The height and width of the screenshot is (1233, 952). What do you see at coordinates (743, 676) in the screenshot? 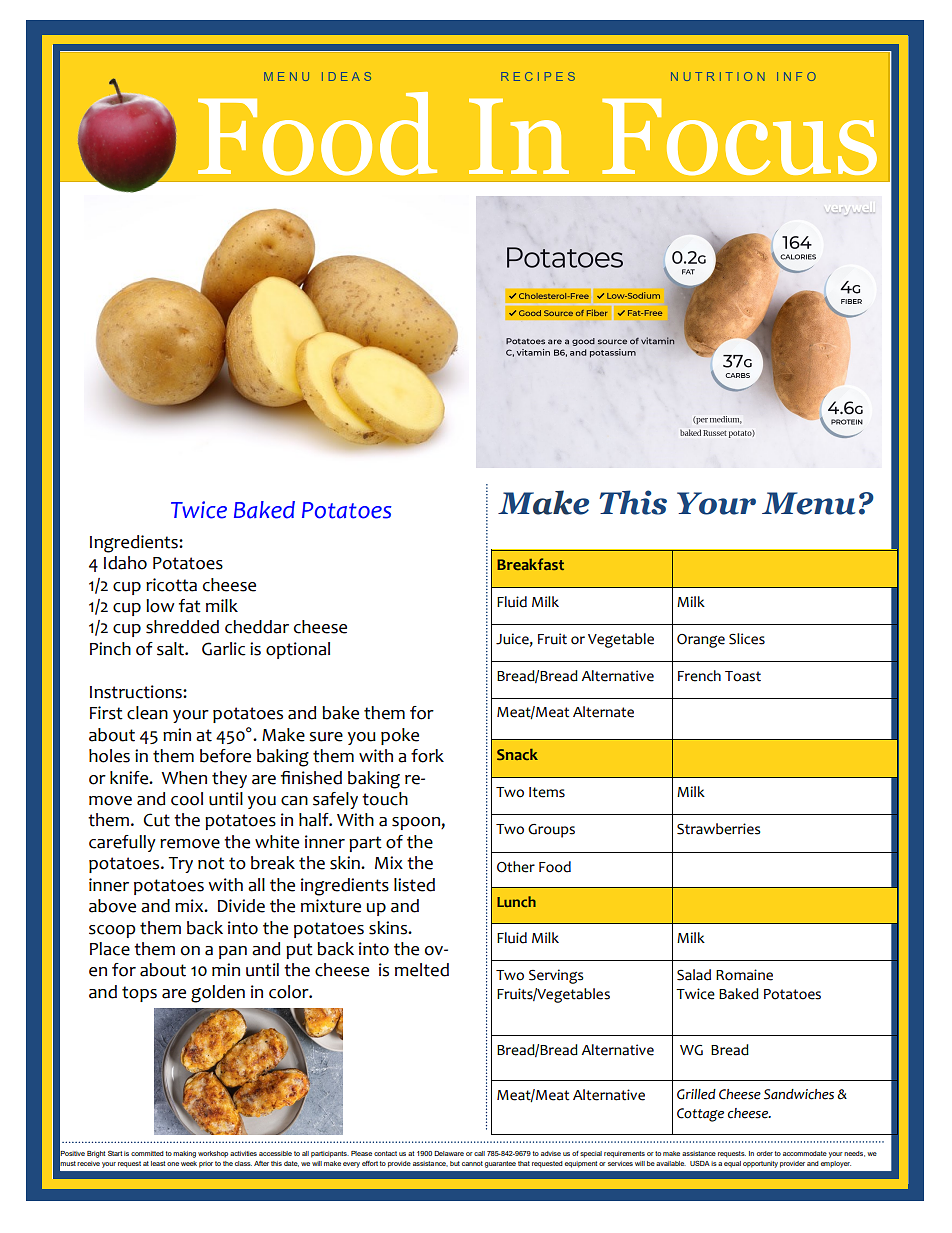
I see `Toast` at bounding box center [743, 676].
